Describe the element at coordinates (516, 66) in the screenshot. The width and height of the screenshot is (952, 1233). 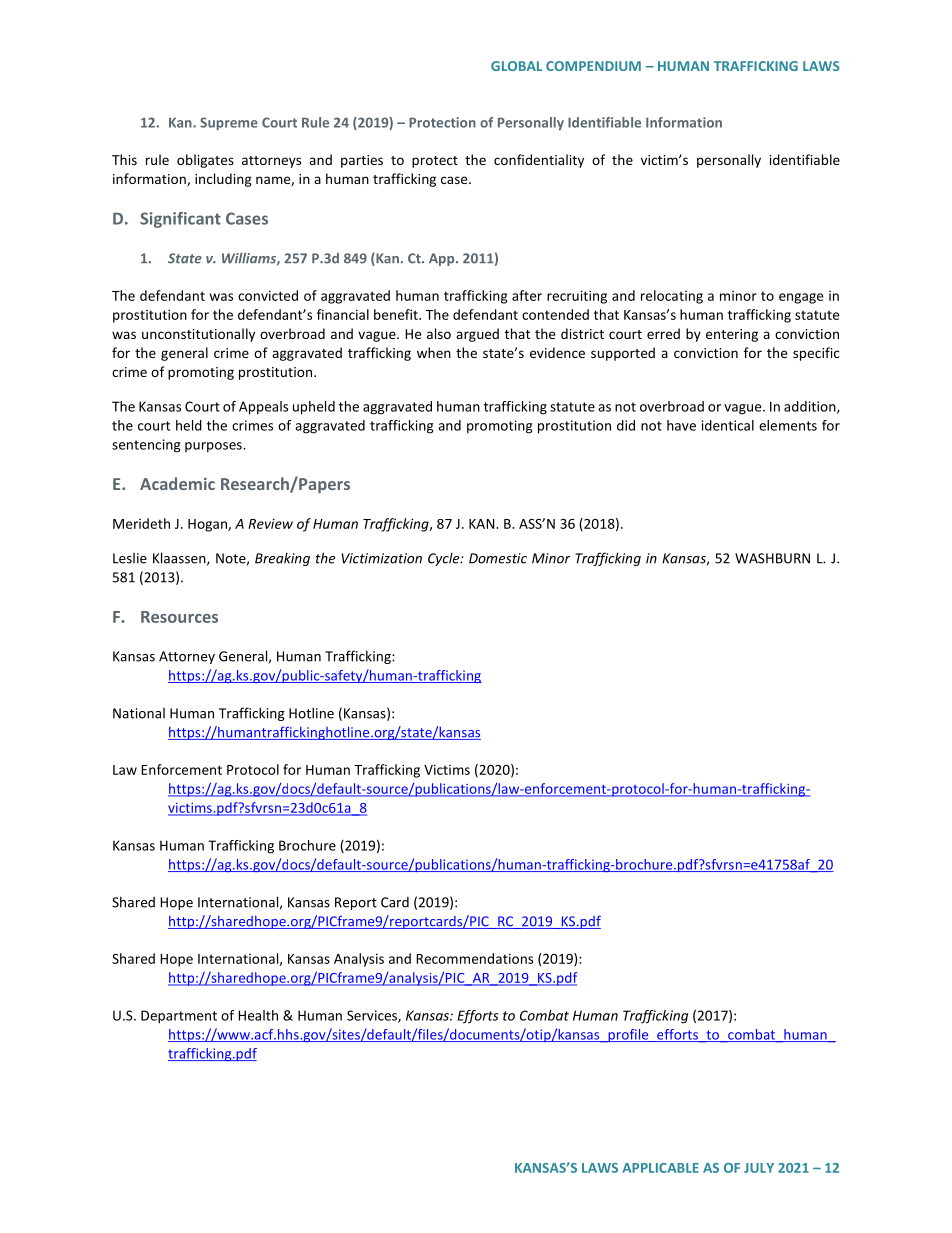
I see `GLOBAL` at that location.
